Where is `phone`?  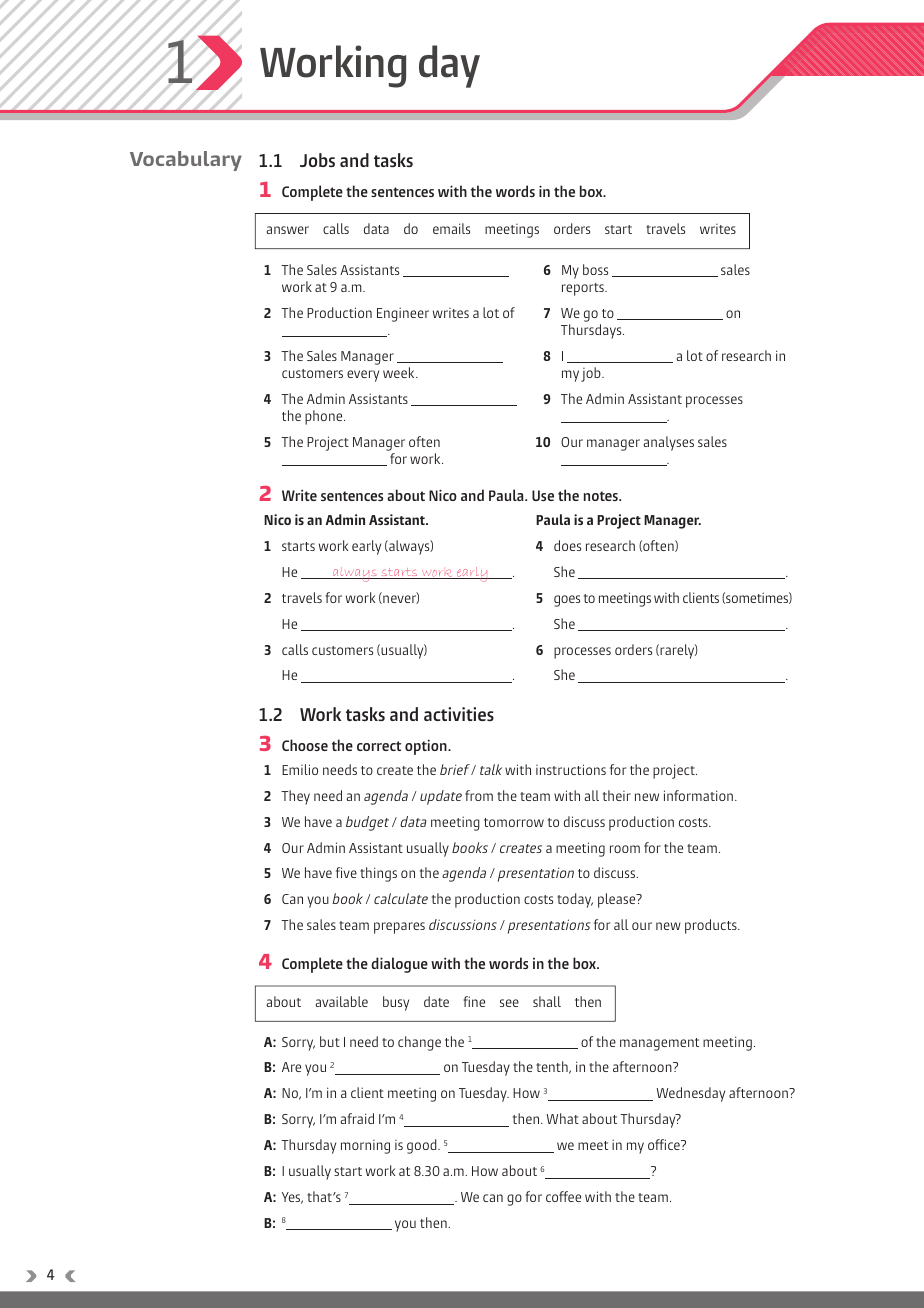
phone is located at coordinates (325, 417).
